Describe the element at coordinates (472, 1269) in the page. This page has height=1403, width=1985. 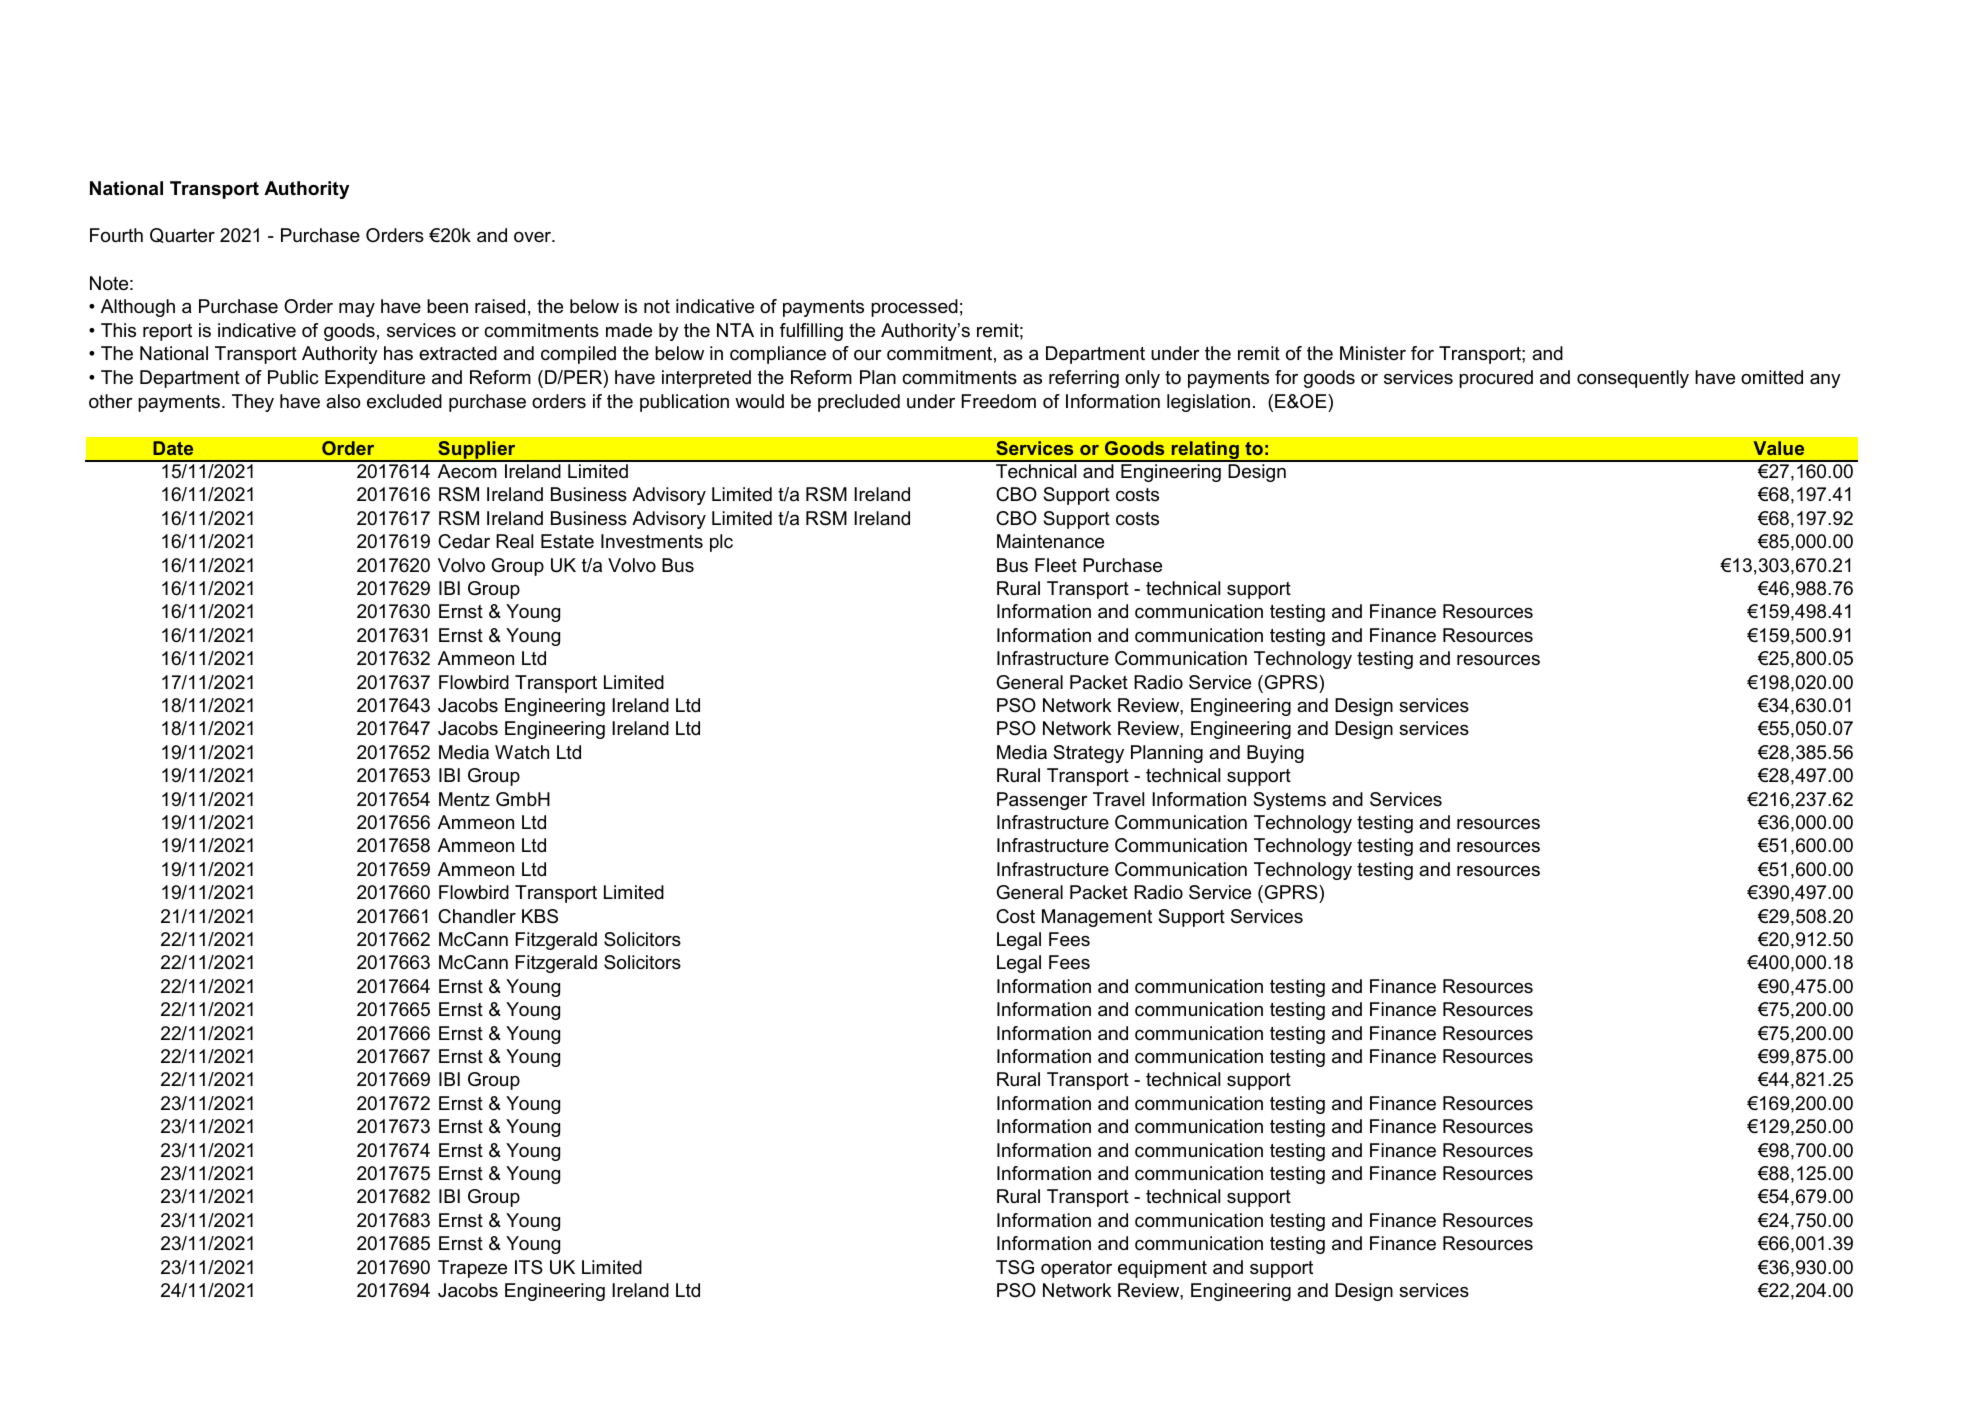
I see `Trapeze` at that location.
